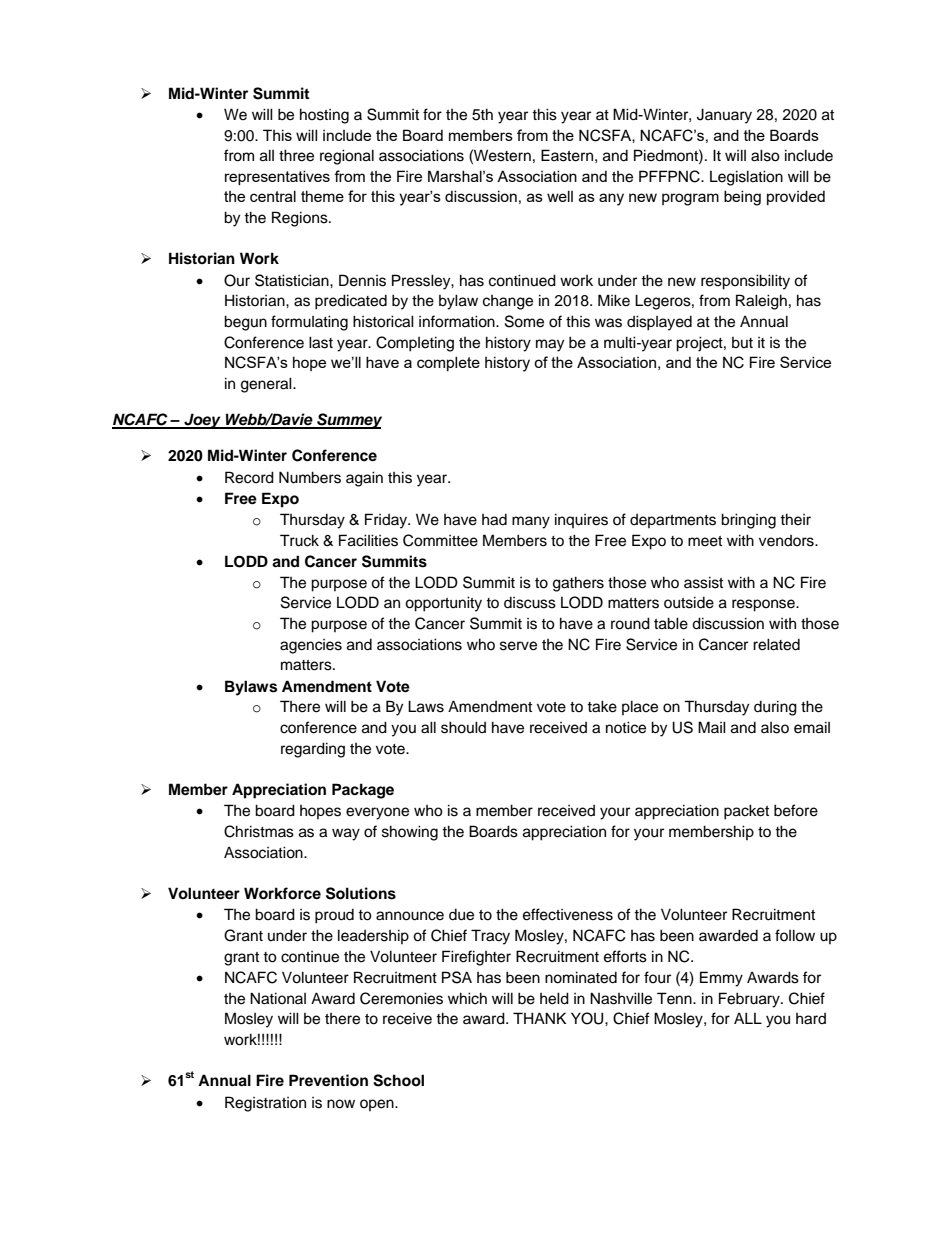 The width and height of the image is (952, 1233). What do you see at coordinates (265, 1104) in the image?
I see `Registration` at bounding box center [265, 1104].
